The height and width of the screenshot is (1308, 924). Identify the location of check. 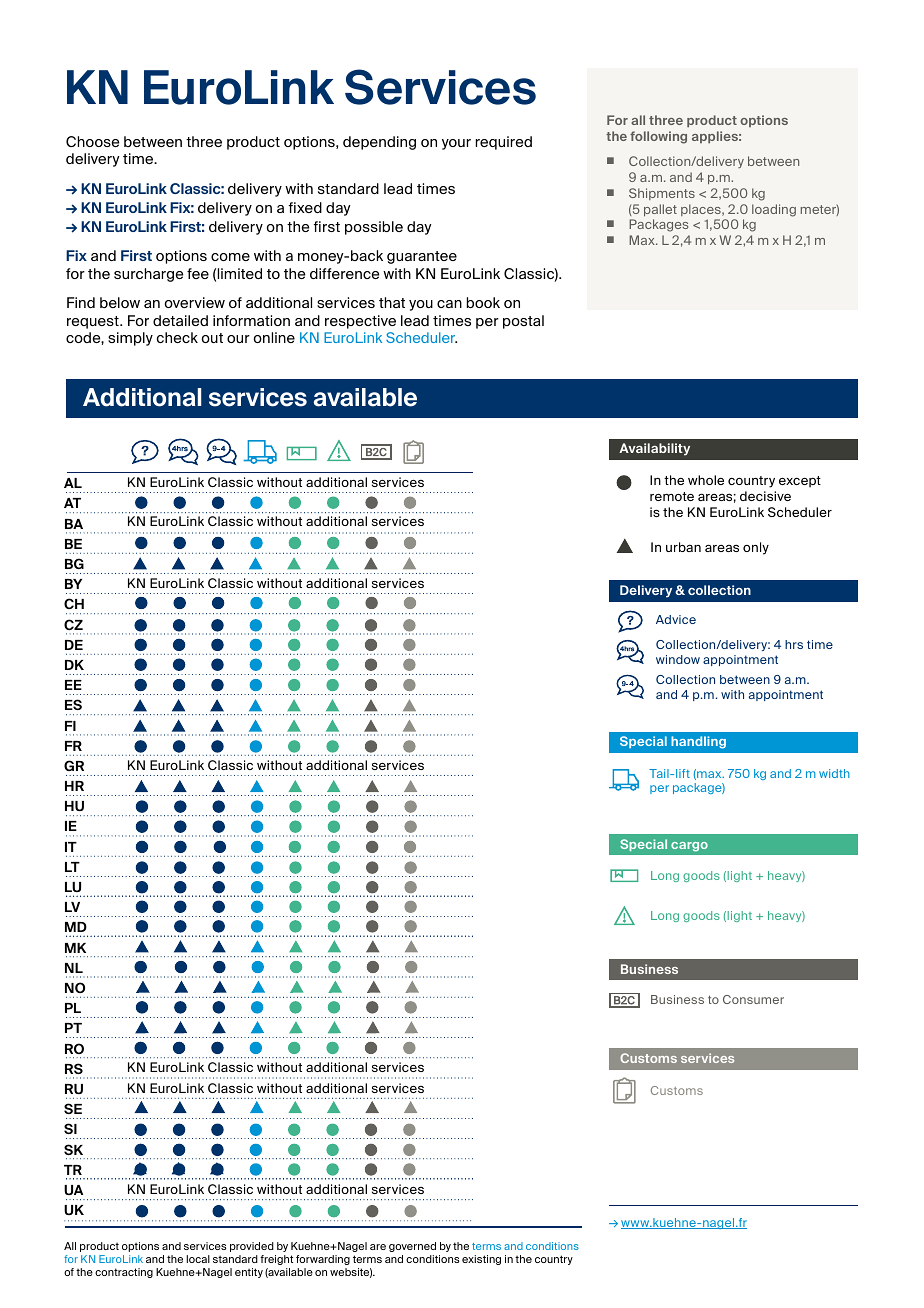
(177, 337).
